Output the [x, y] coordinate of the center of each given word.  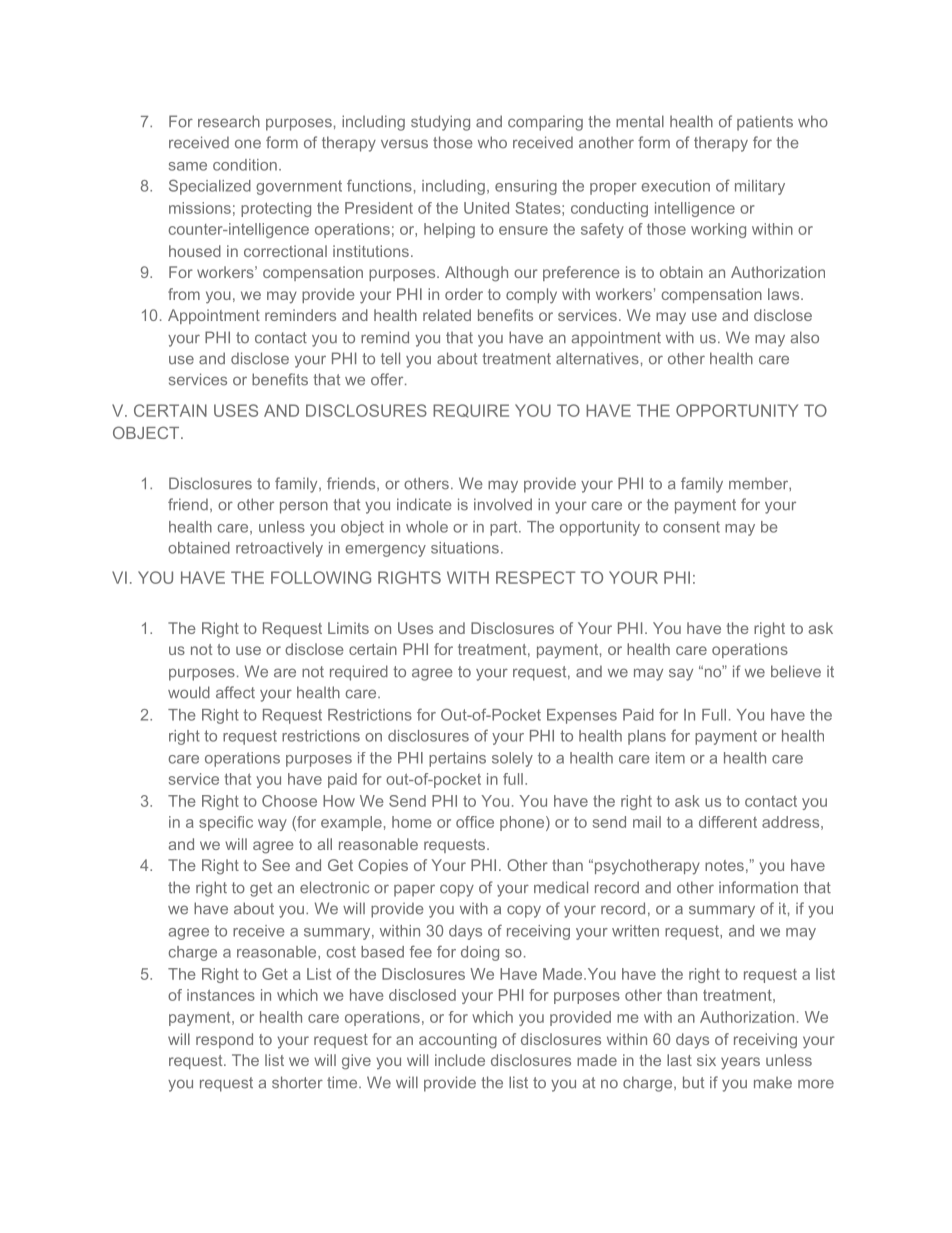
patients [765, 123]
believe [796, 671]
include [460, 1060]
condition [245, 165]
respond [224, 1040]
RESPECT [535, 577]
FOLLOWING [321, 577]
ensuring [526, 187]
